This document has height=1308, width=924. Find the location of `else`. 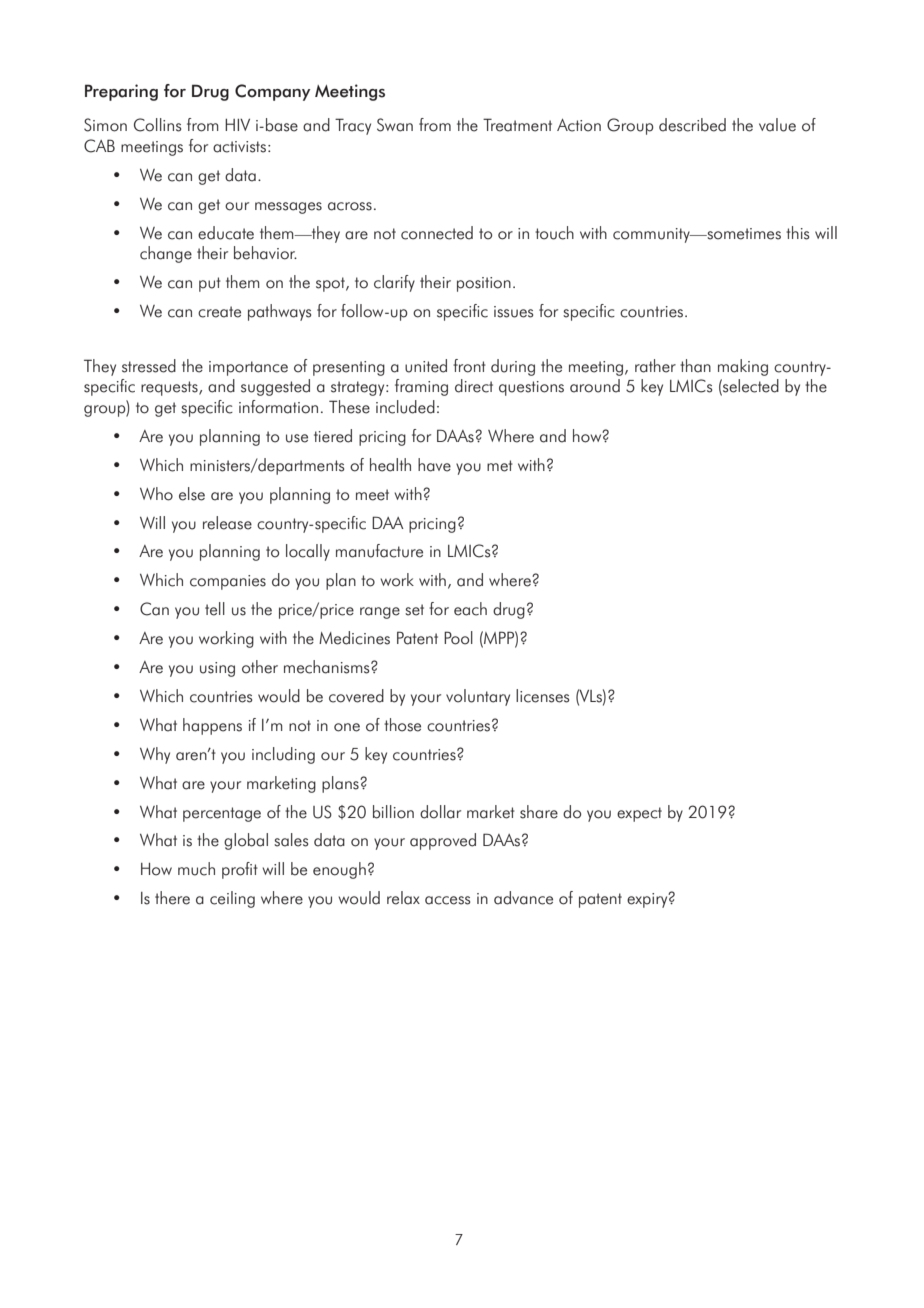

else is located at coordinates (192, 494).
